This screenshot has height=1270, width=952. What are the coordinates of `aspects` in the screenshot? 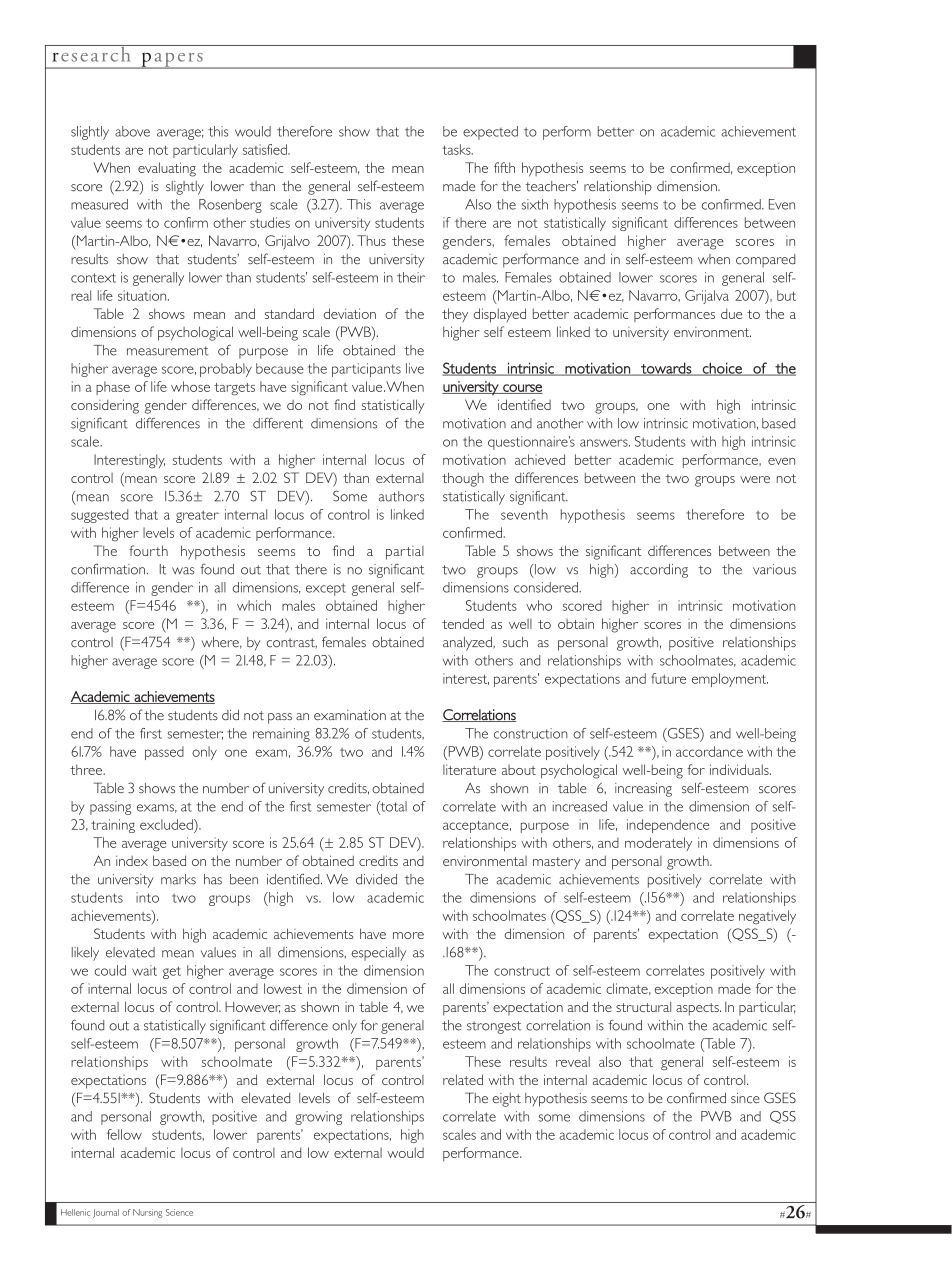 It's located at (698, 1009).
